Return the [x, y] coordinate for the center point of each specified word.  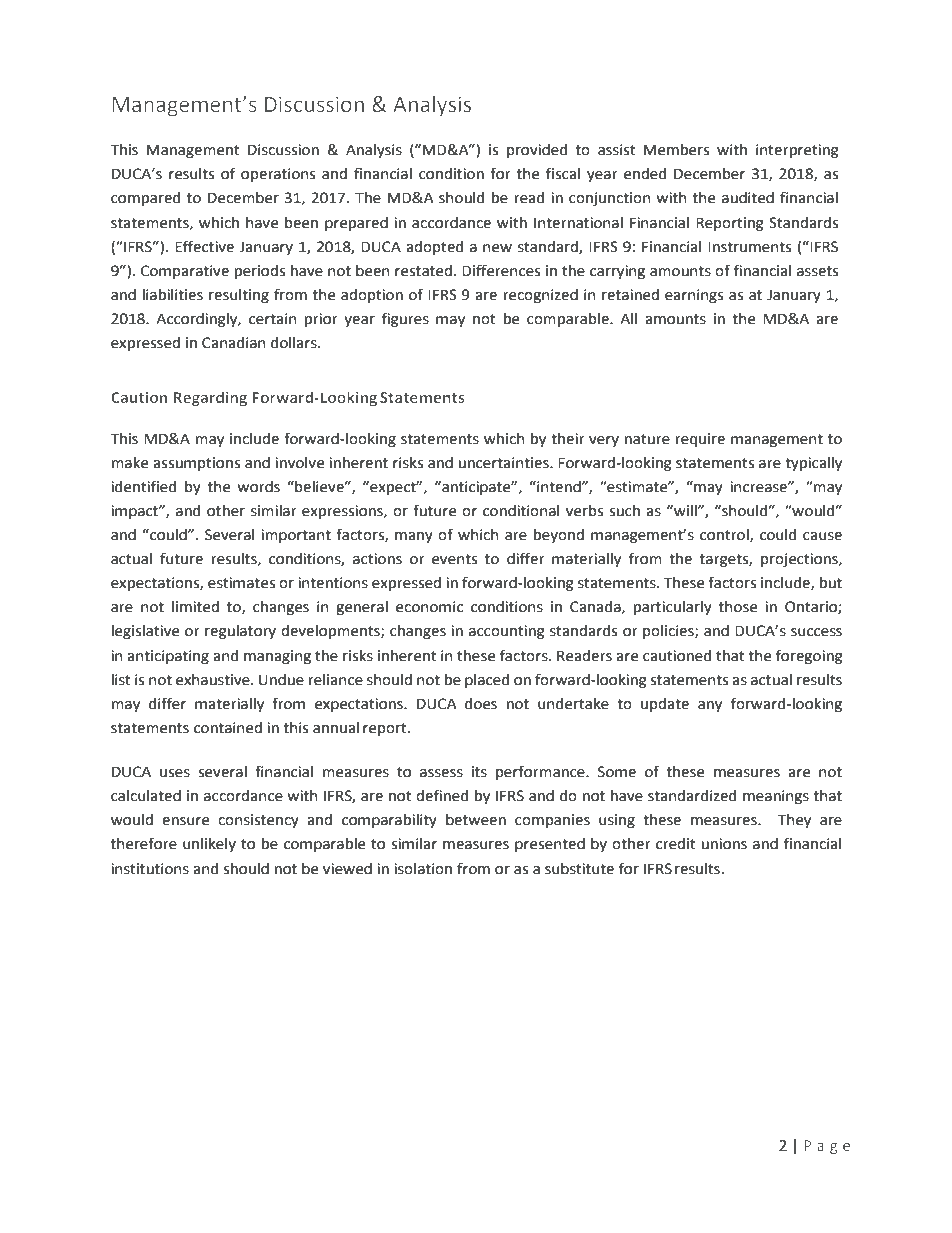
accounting [507, 632]
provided [537, 151]
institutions [150, 869]
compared [146, 199]
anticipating [168, 657]
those [738, 607]
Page [827, 1147]
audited [748, 198]
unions [724, 844]
